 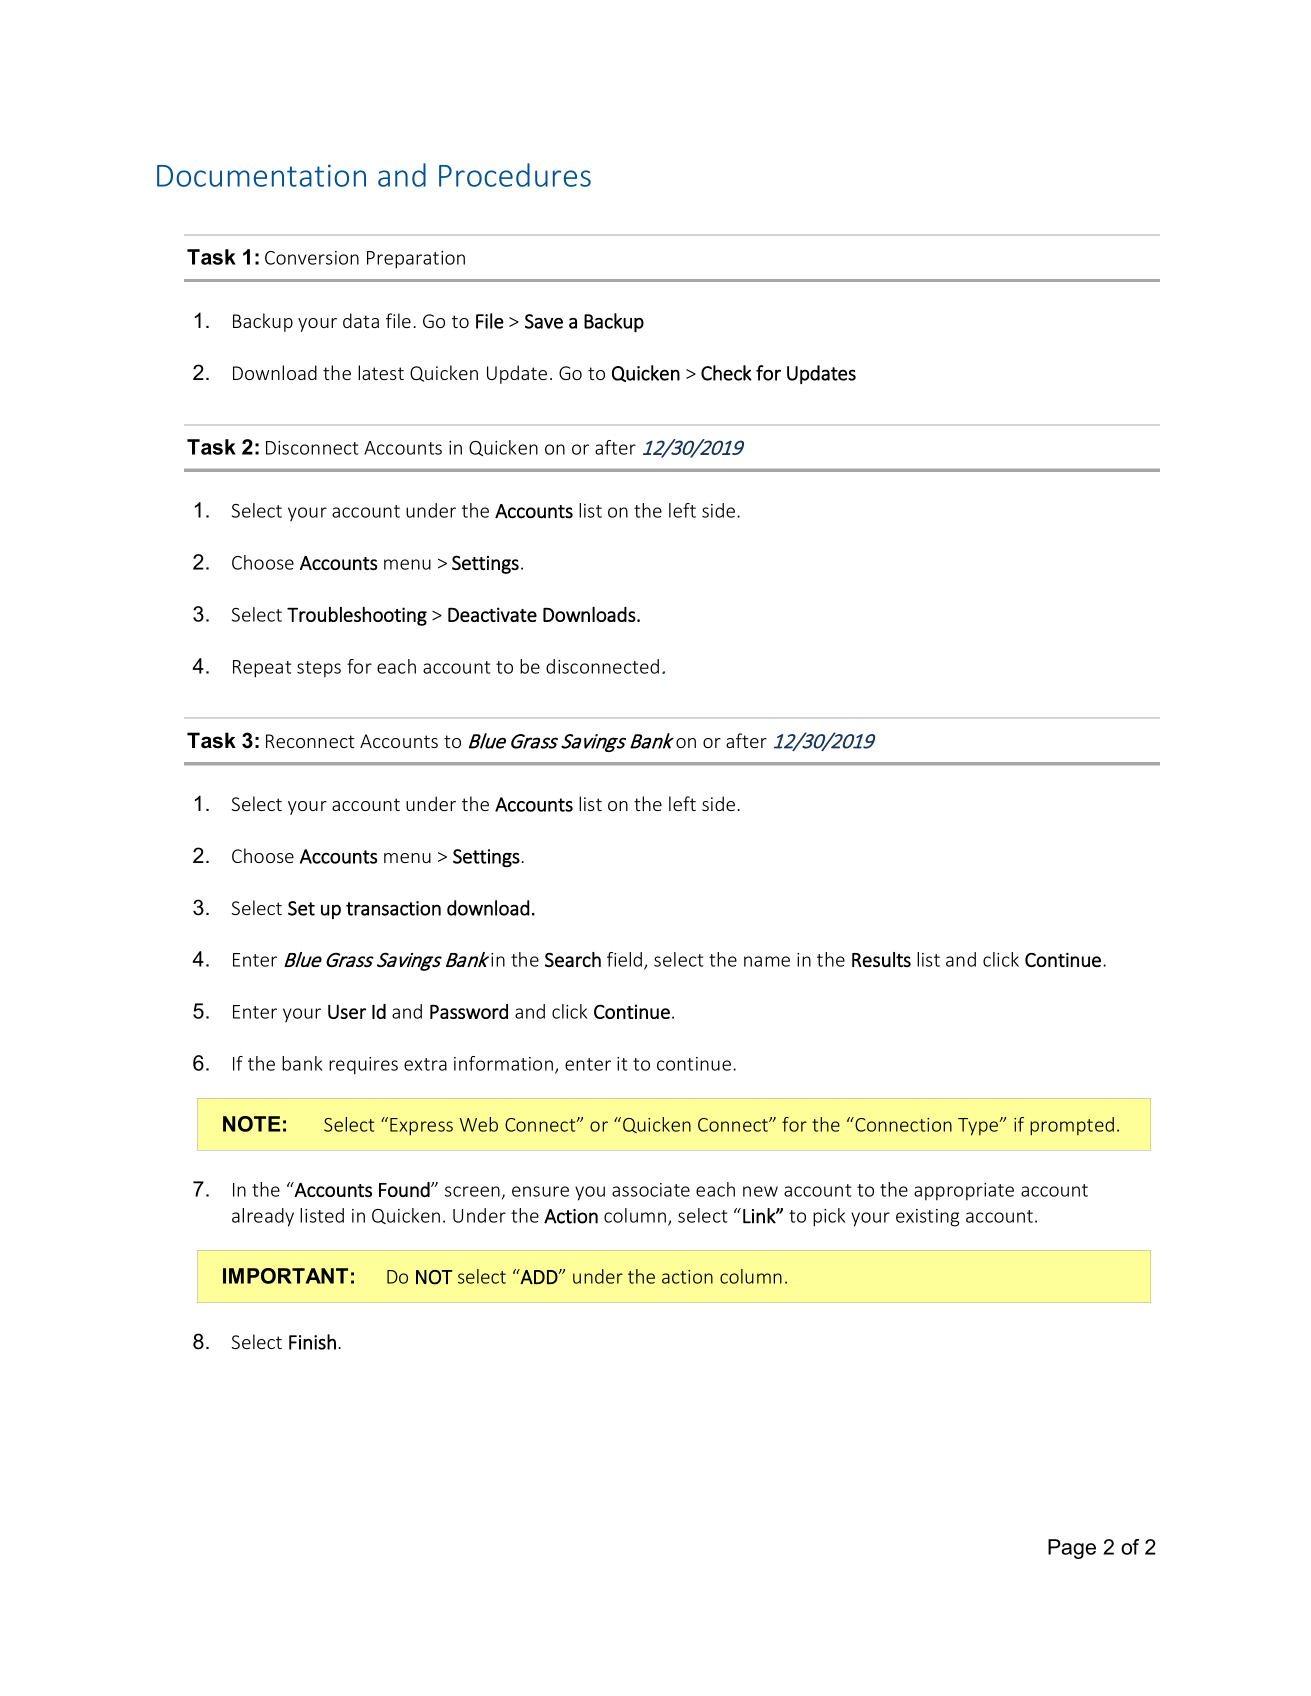 What do you see at coordinates (319, 669) in the document?
I see `steps` at bounding box center [319, 669].
